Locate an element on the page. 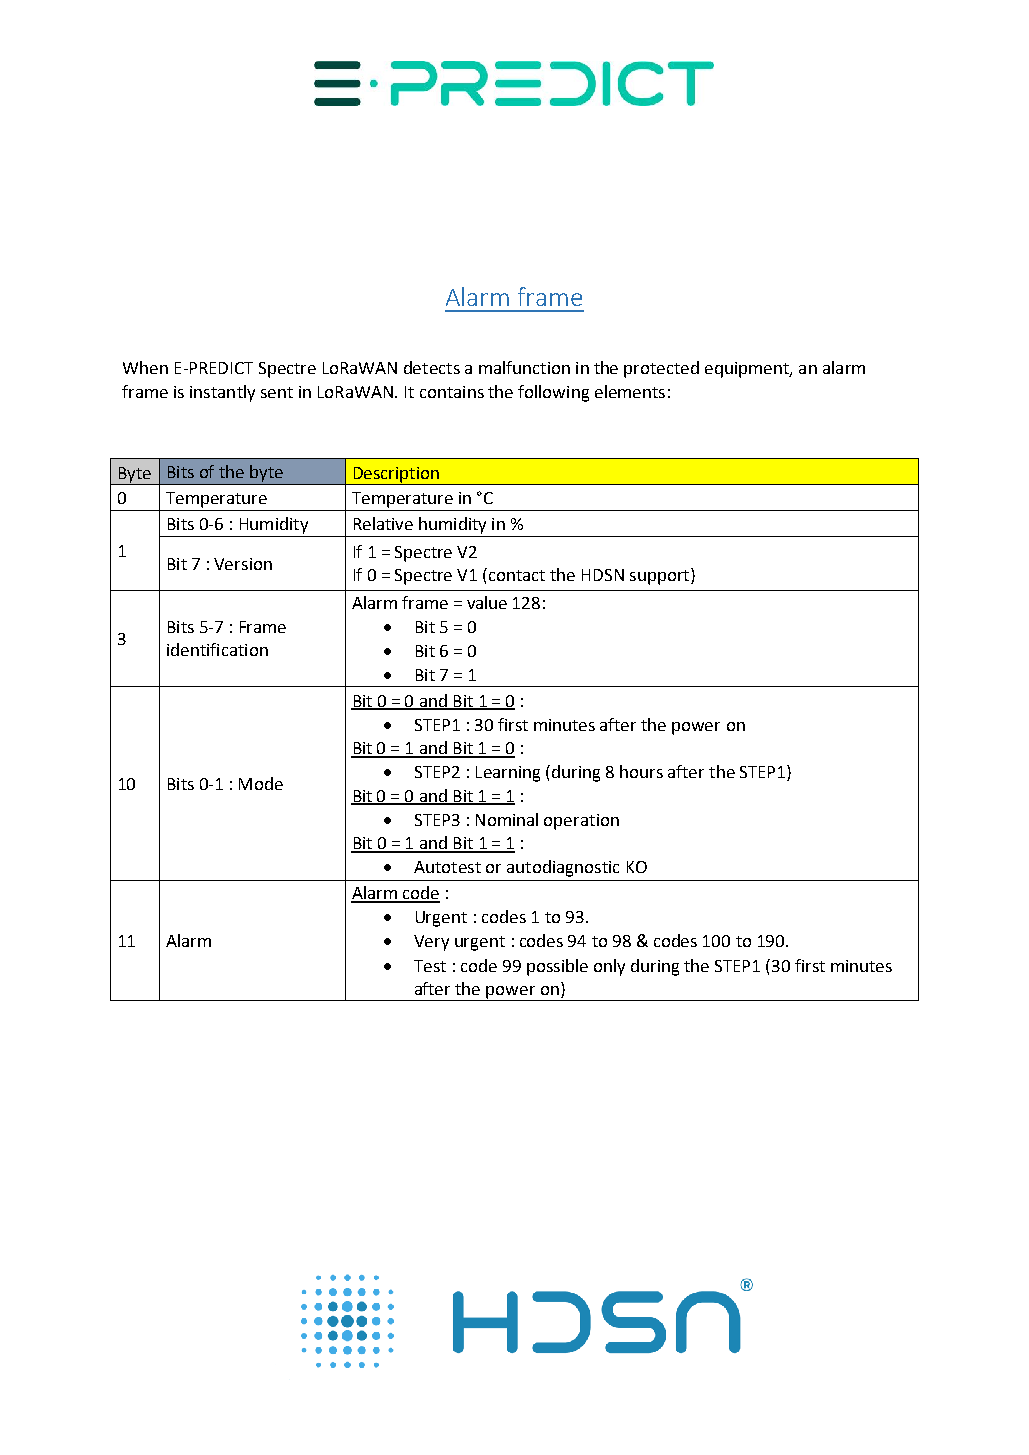 The height and width of the image is (1455, 1029). contains is located at coordinates (452, 392).
